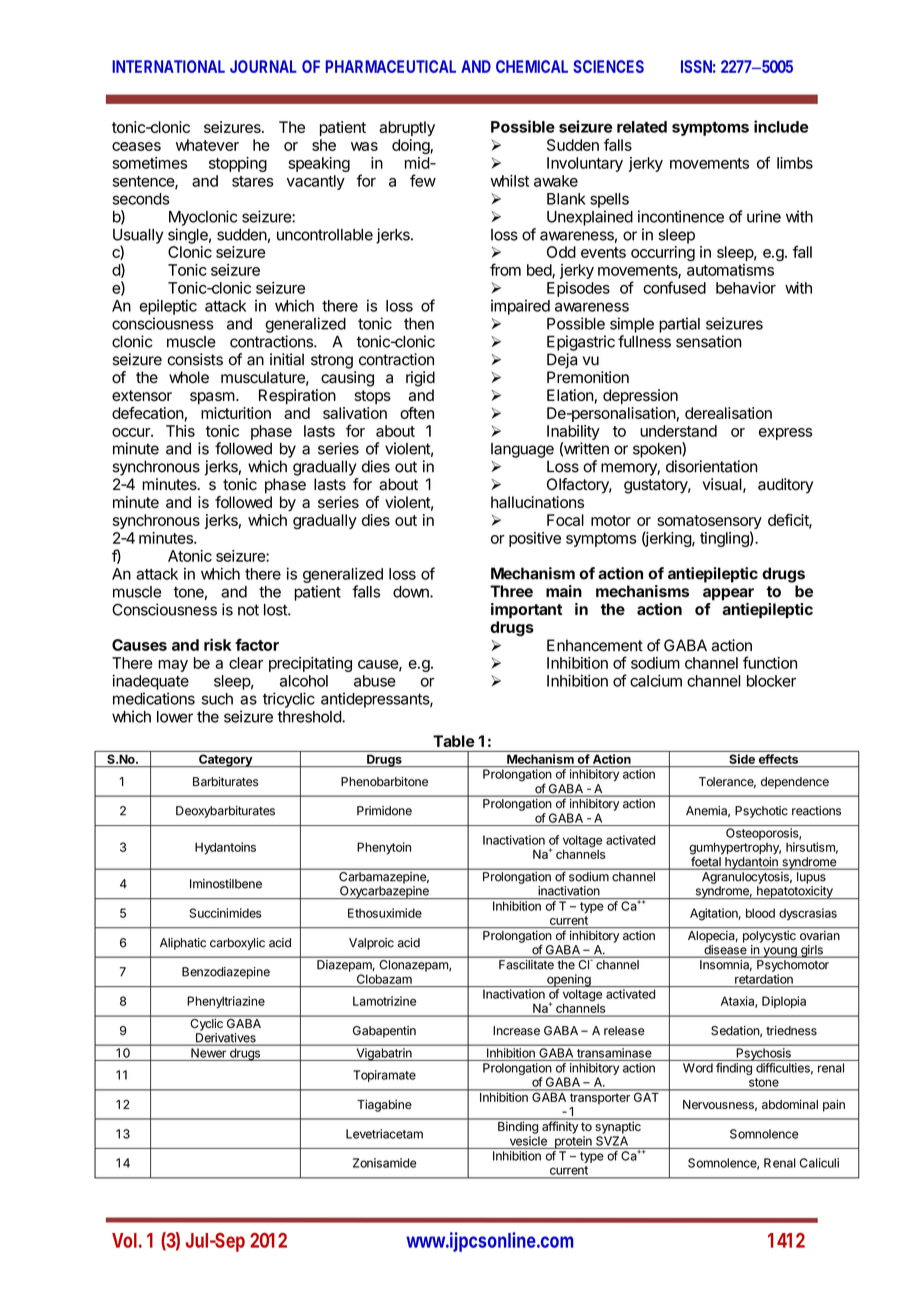 This screenshot has width=924, height=1308. What do you see at coordinates (532, 66) in the screenshot?
I see `CHEMICAL` at bounding box center [532, 66].
